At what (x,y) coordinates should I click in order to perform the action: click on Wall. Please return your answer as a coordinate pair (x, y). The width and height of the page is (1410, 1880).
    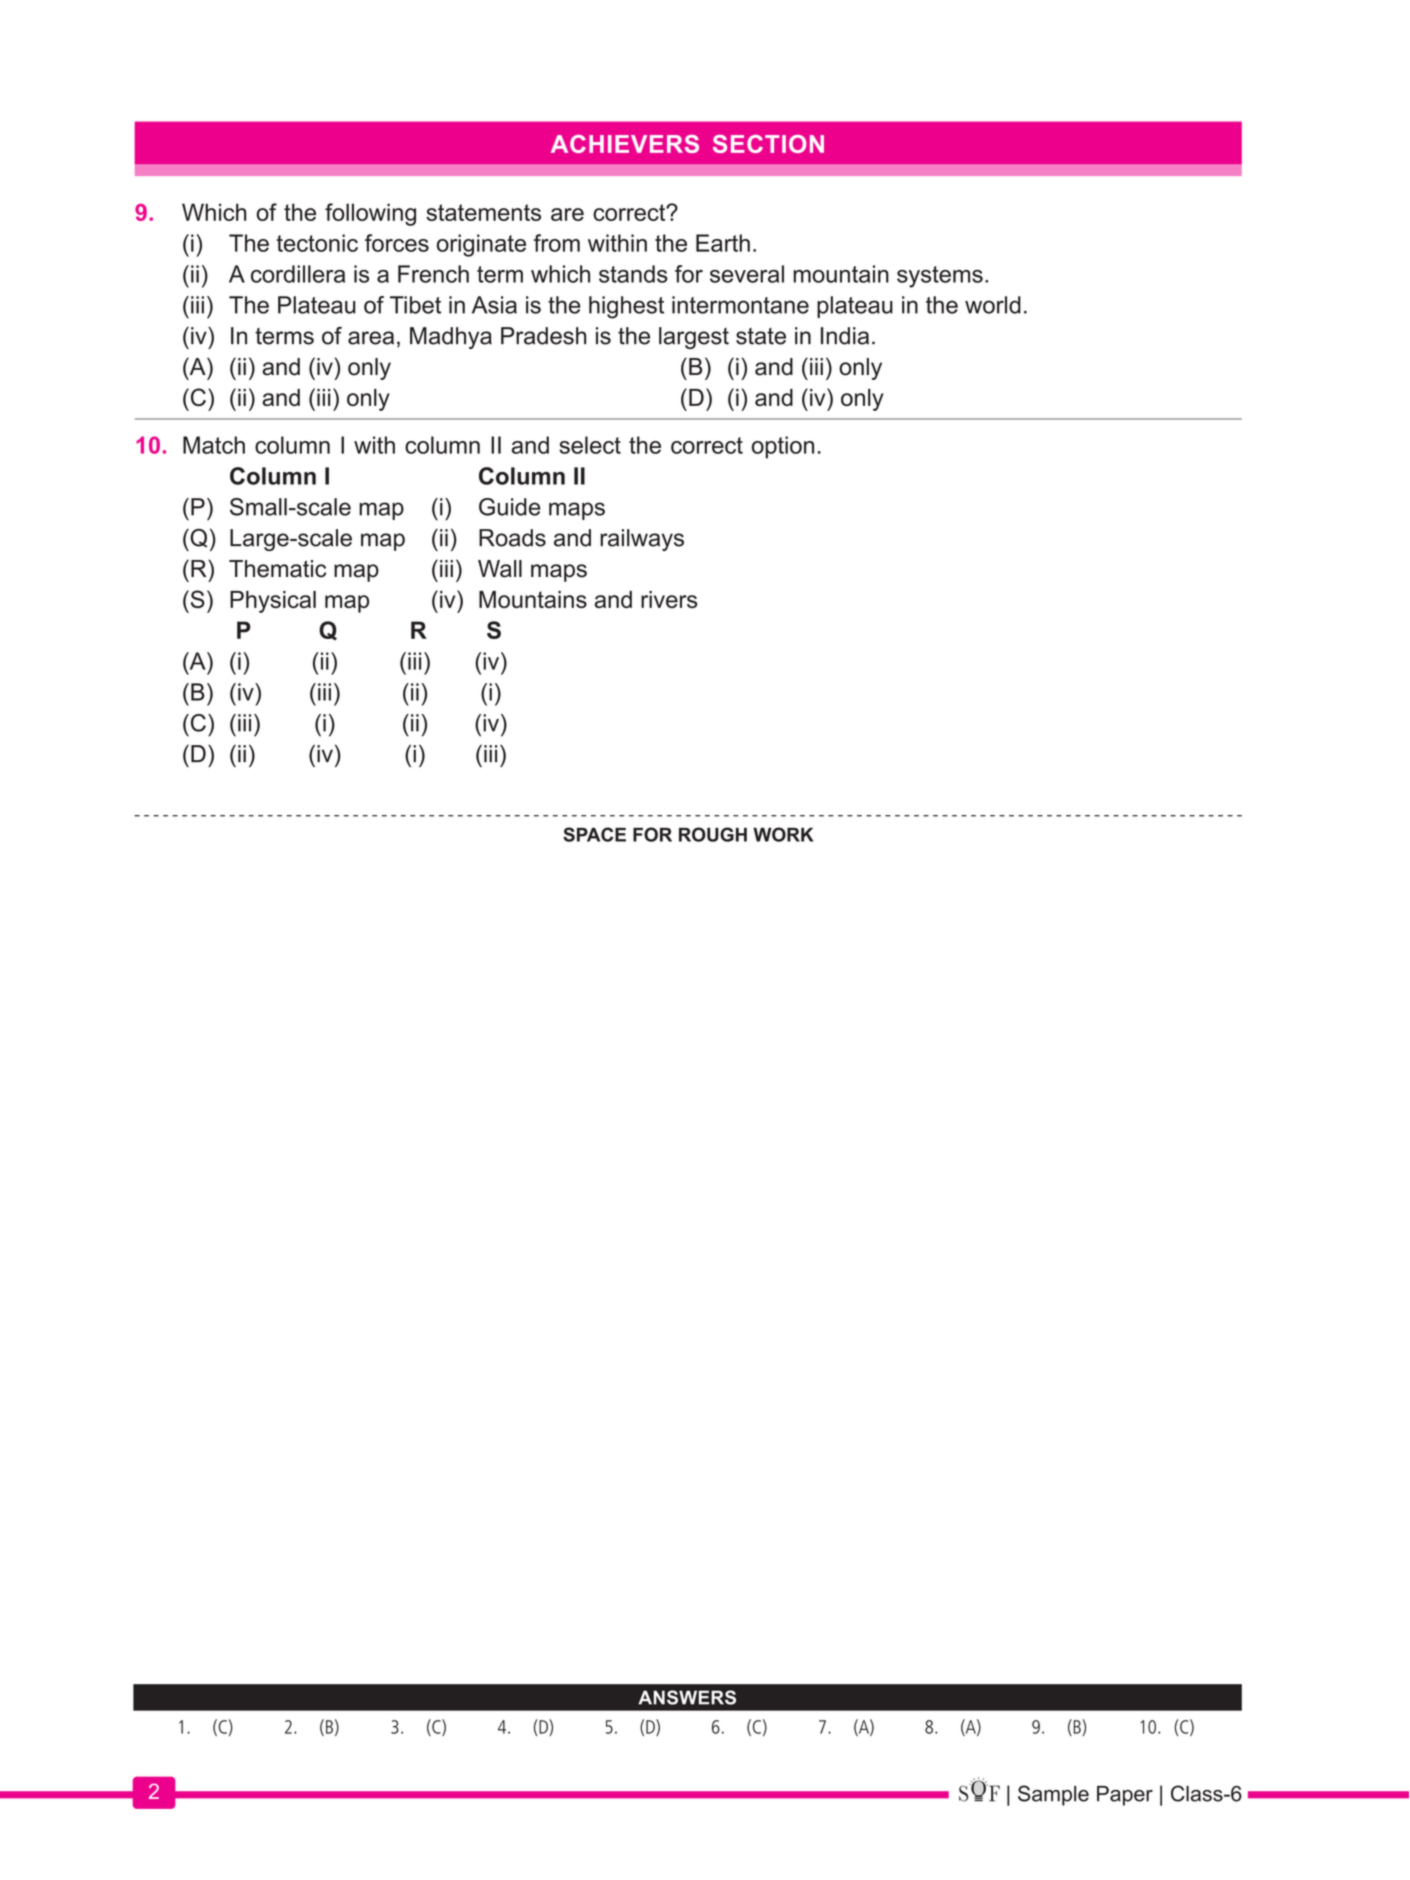
    Looking at the image, I should click on (500, 569).
